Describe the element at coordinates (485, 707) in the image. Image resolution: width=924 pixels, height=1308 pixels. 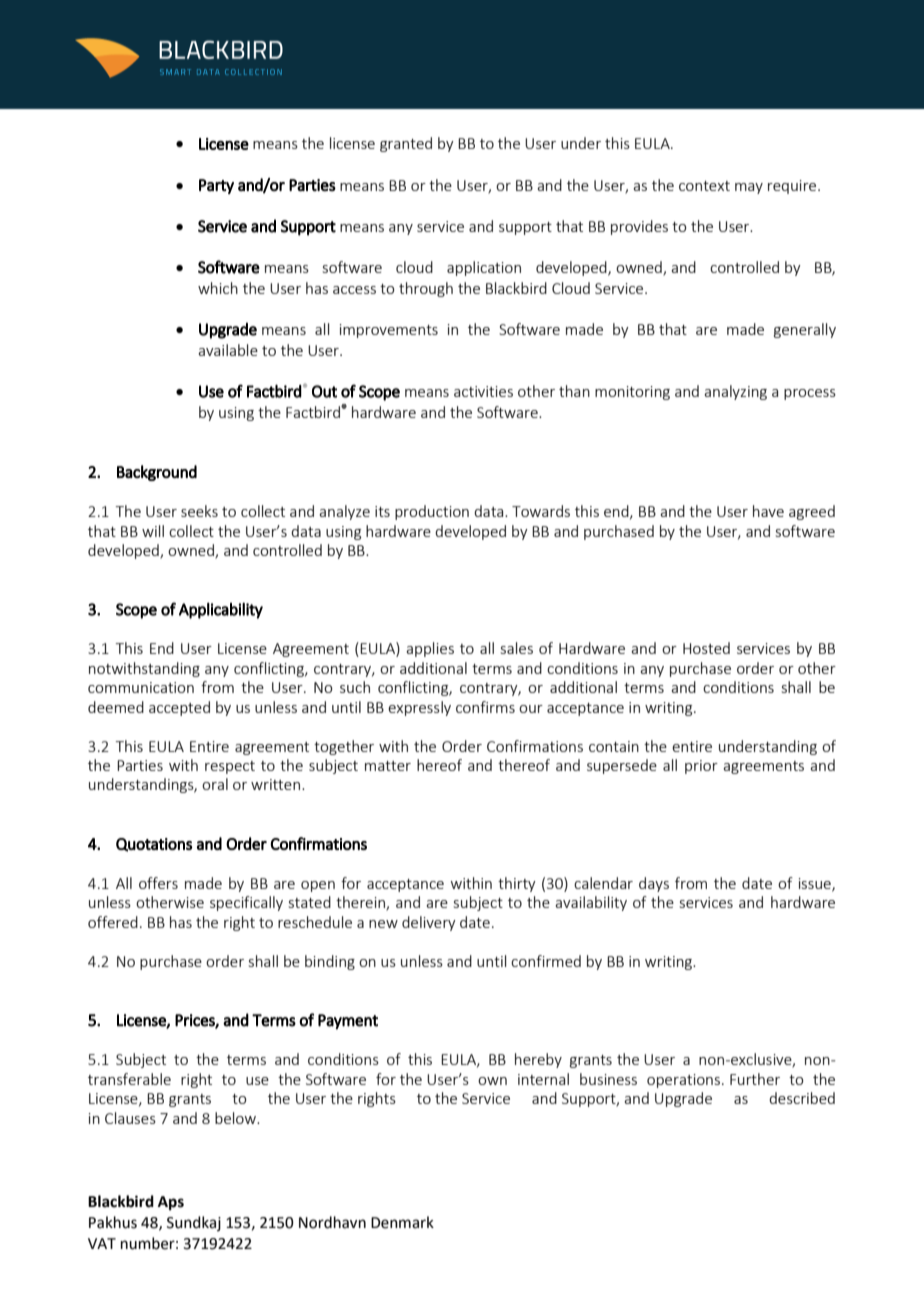
I see `confirms` at that location.
